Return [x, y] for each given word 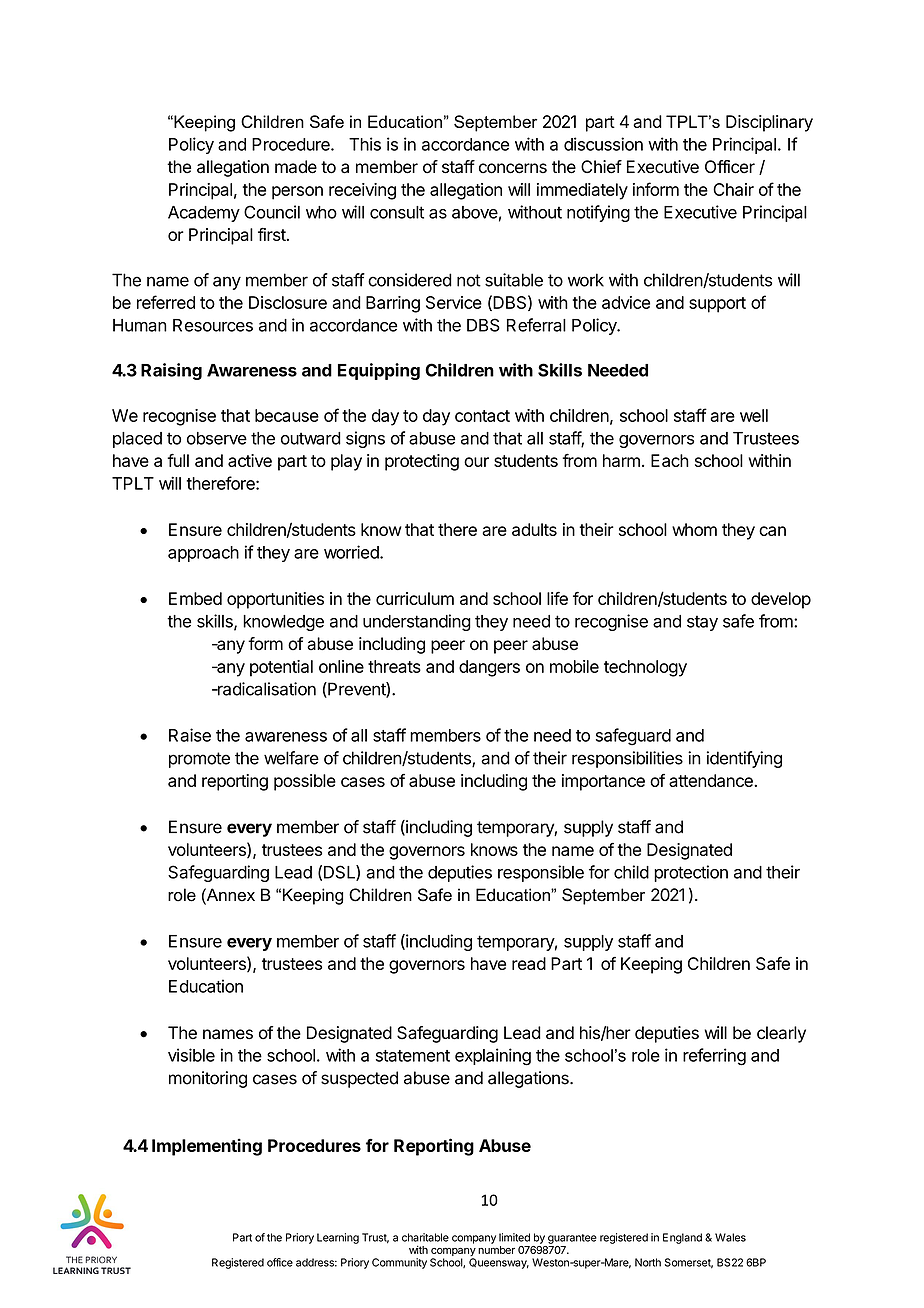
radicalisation [265, 689]
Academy [204, 214]
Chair [733, 189]
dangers [489, 668]
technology [645, 668]
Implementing [207, 1147]
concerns [513, 168]
